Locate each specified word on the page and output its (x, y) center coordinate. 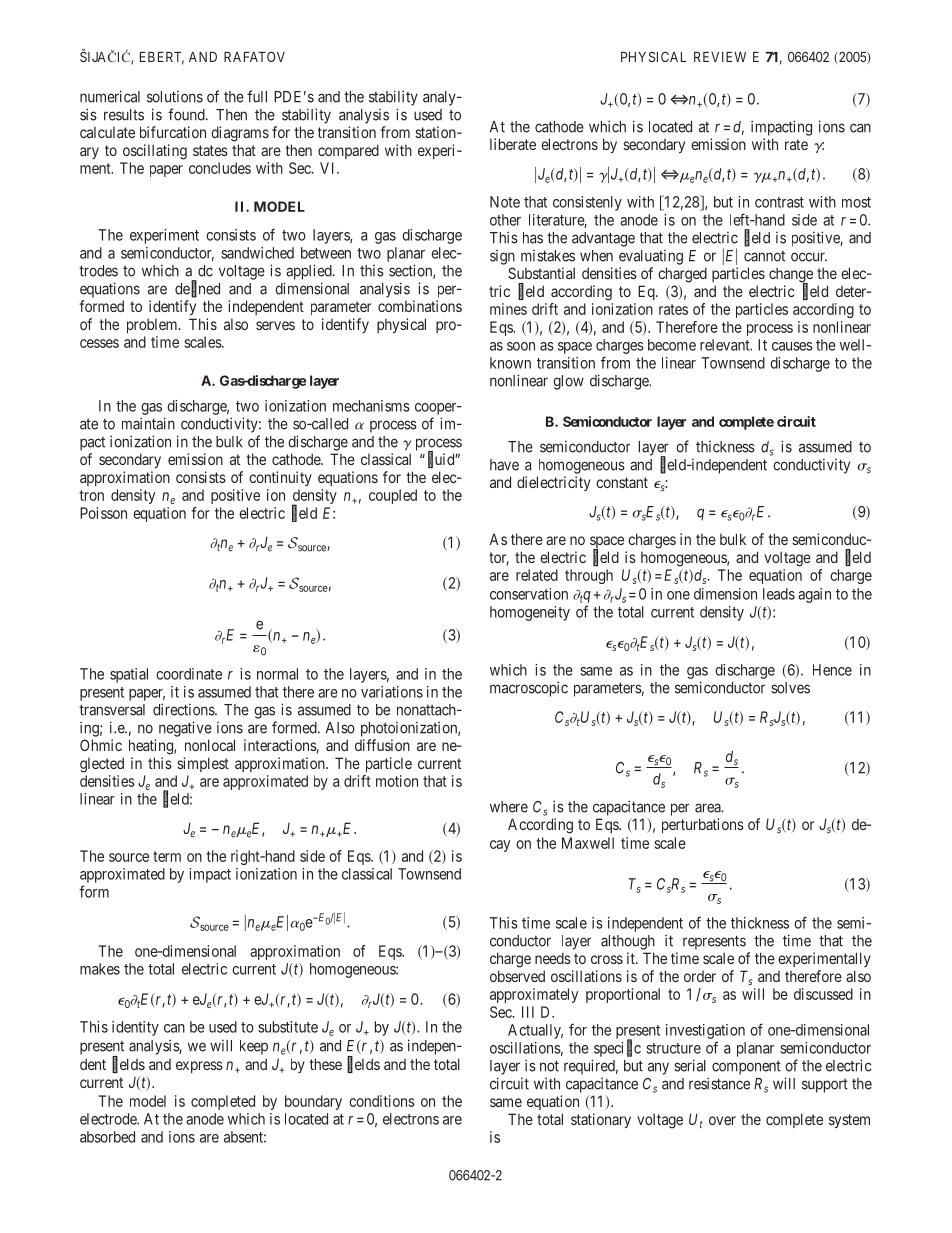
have (504, 465)
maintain (148, 423)
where (509, 807)
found (187, 114)
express (199, 1067)
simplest (203, 764)
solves (790, 688)
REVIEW (720, 57)
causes (792, 346)
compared (348, 151)
